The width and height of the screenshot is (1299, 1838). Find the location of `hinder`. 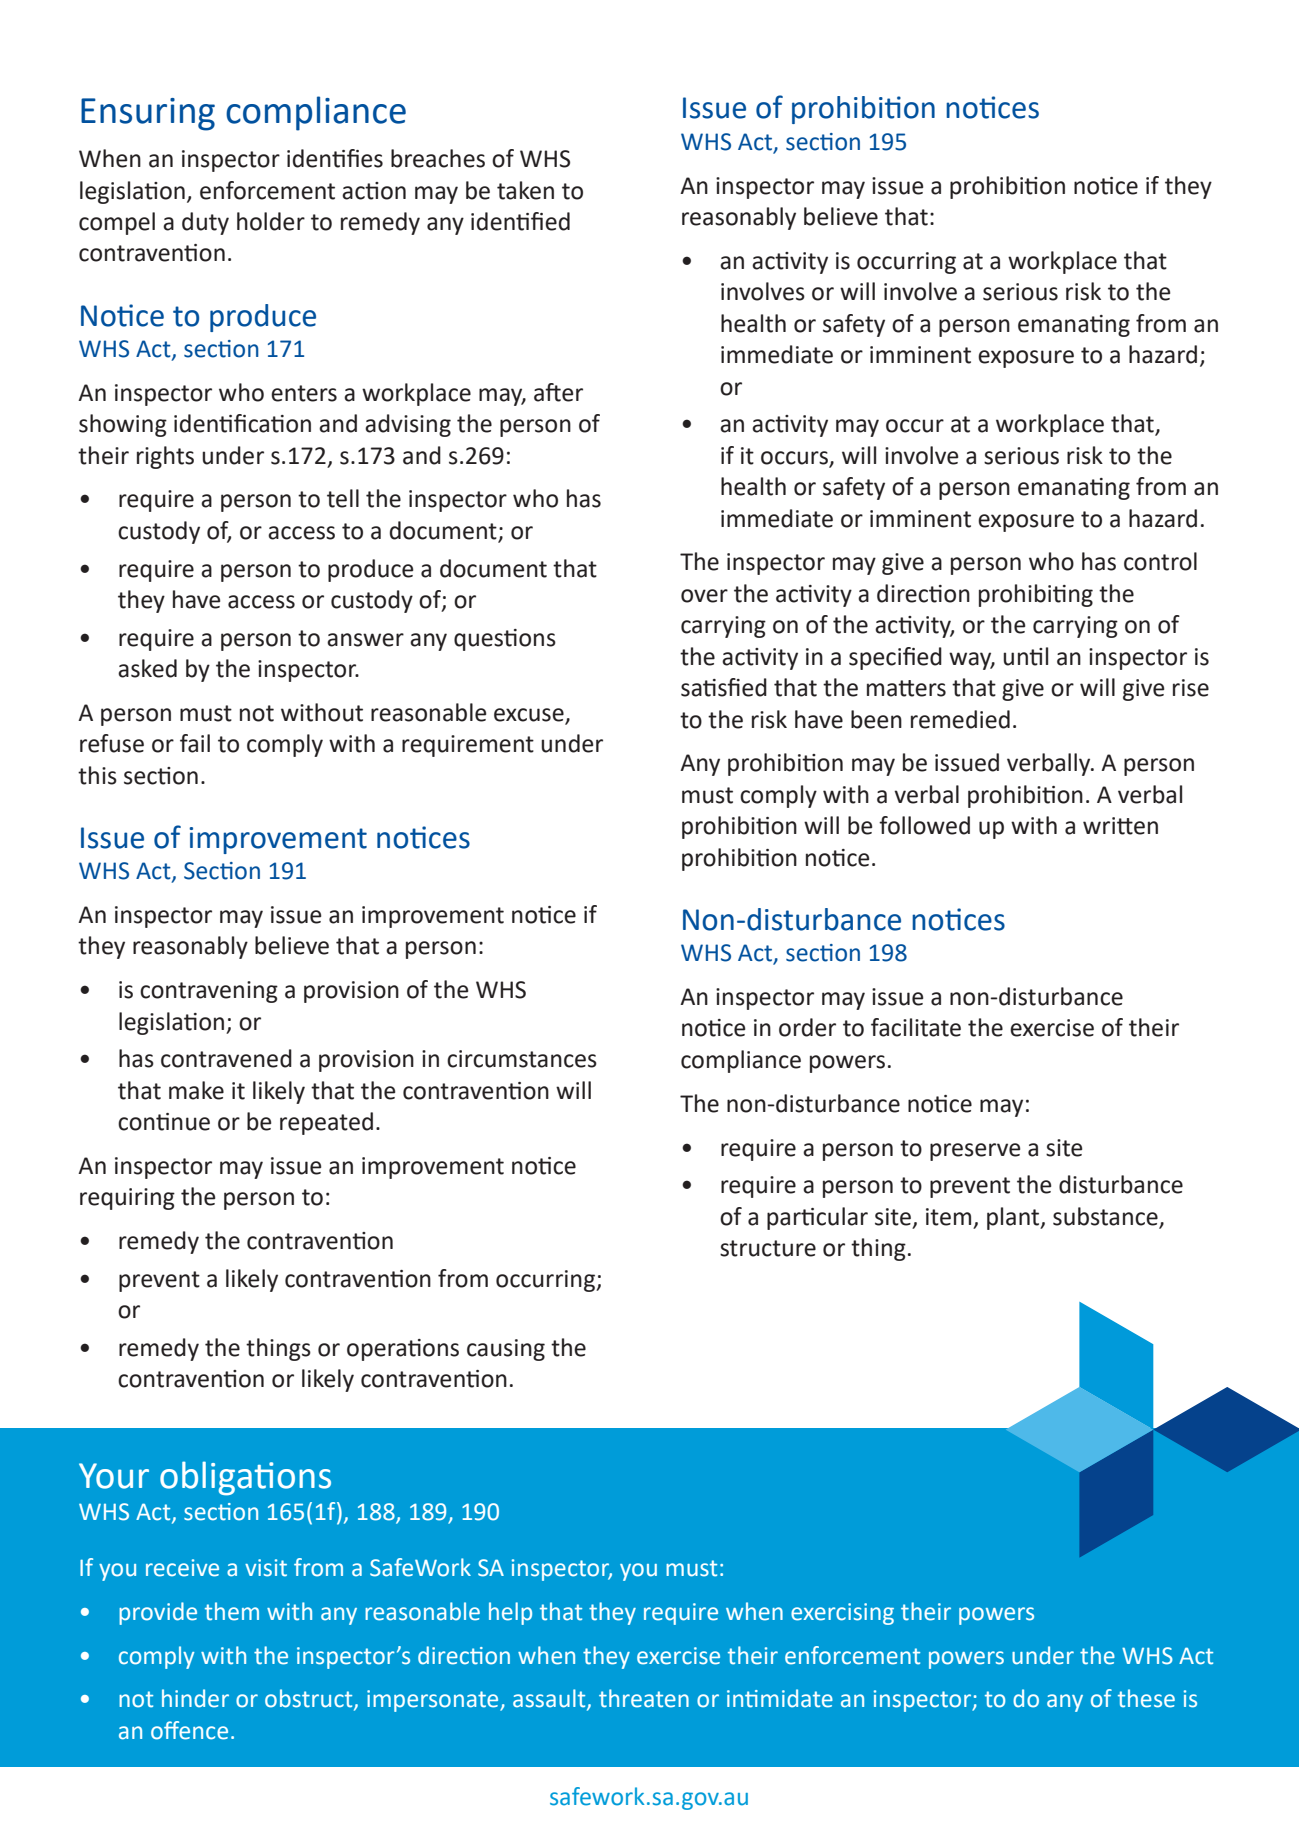

hinder is located at coordinates (195, 1698).
